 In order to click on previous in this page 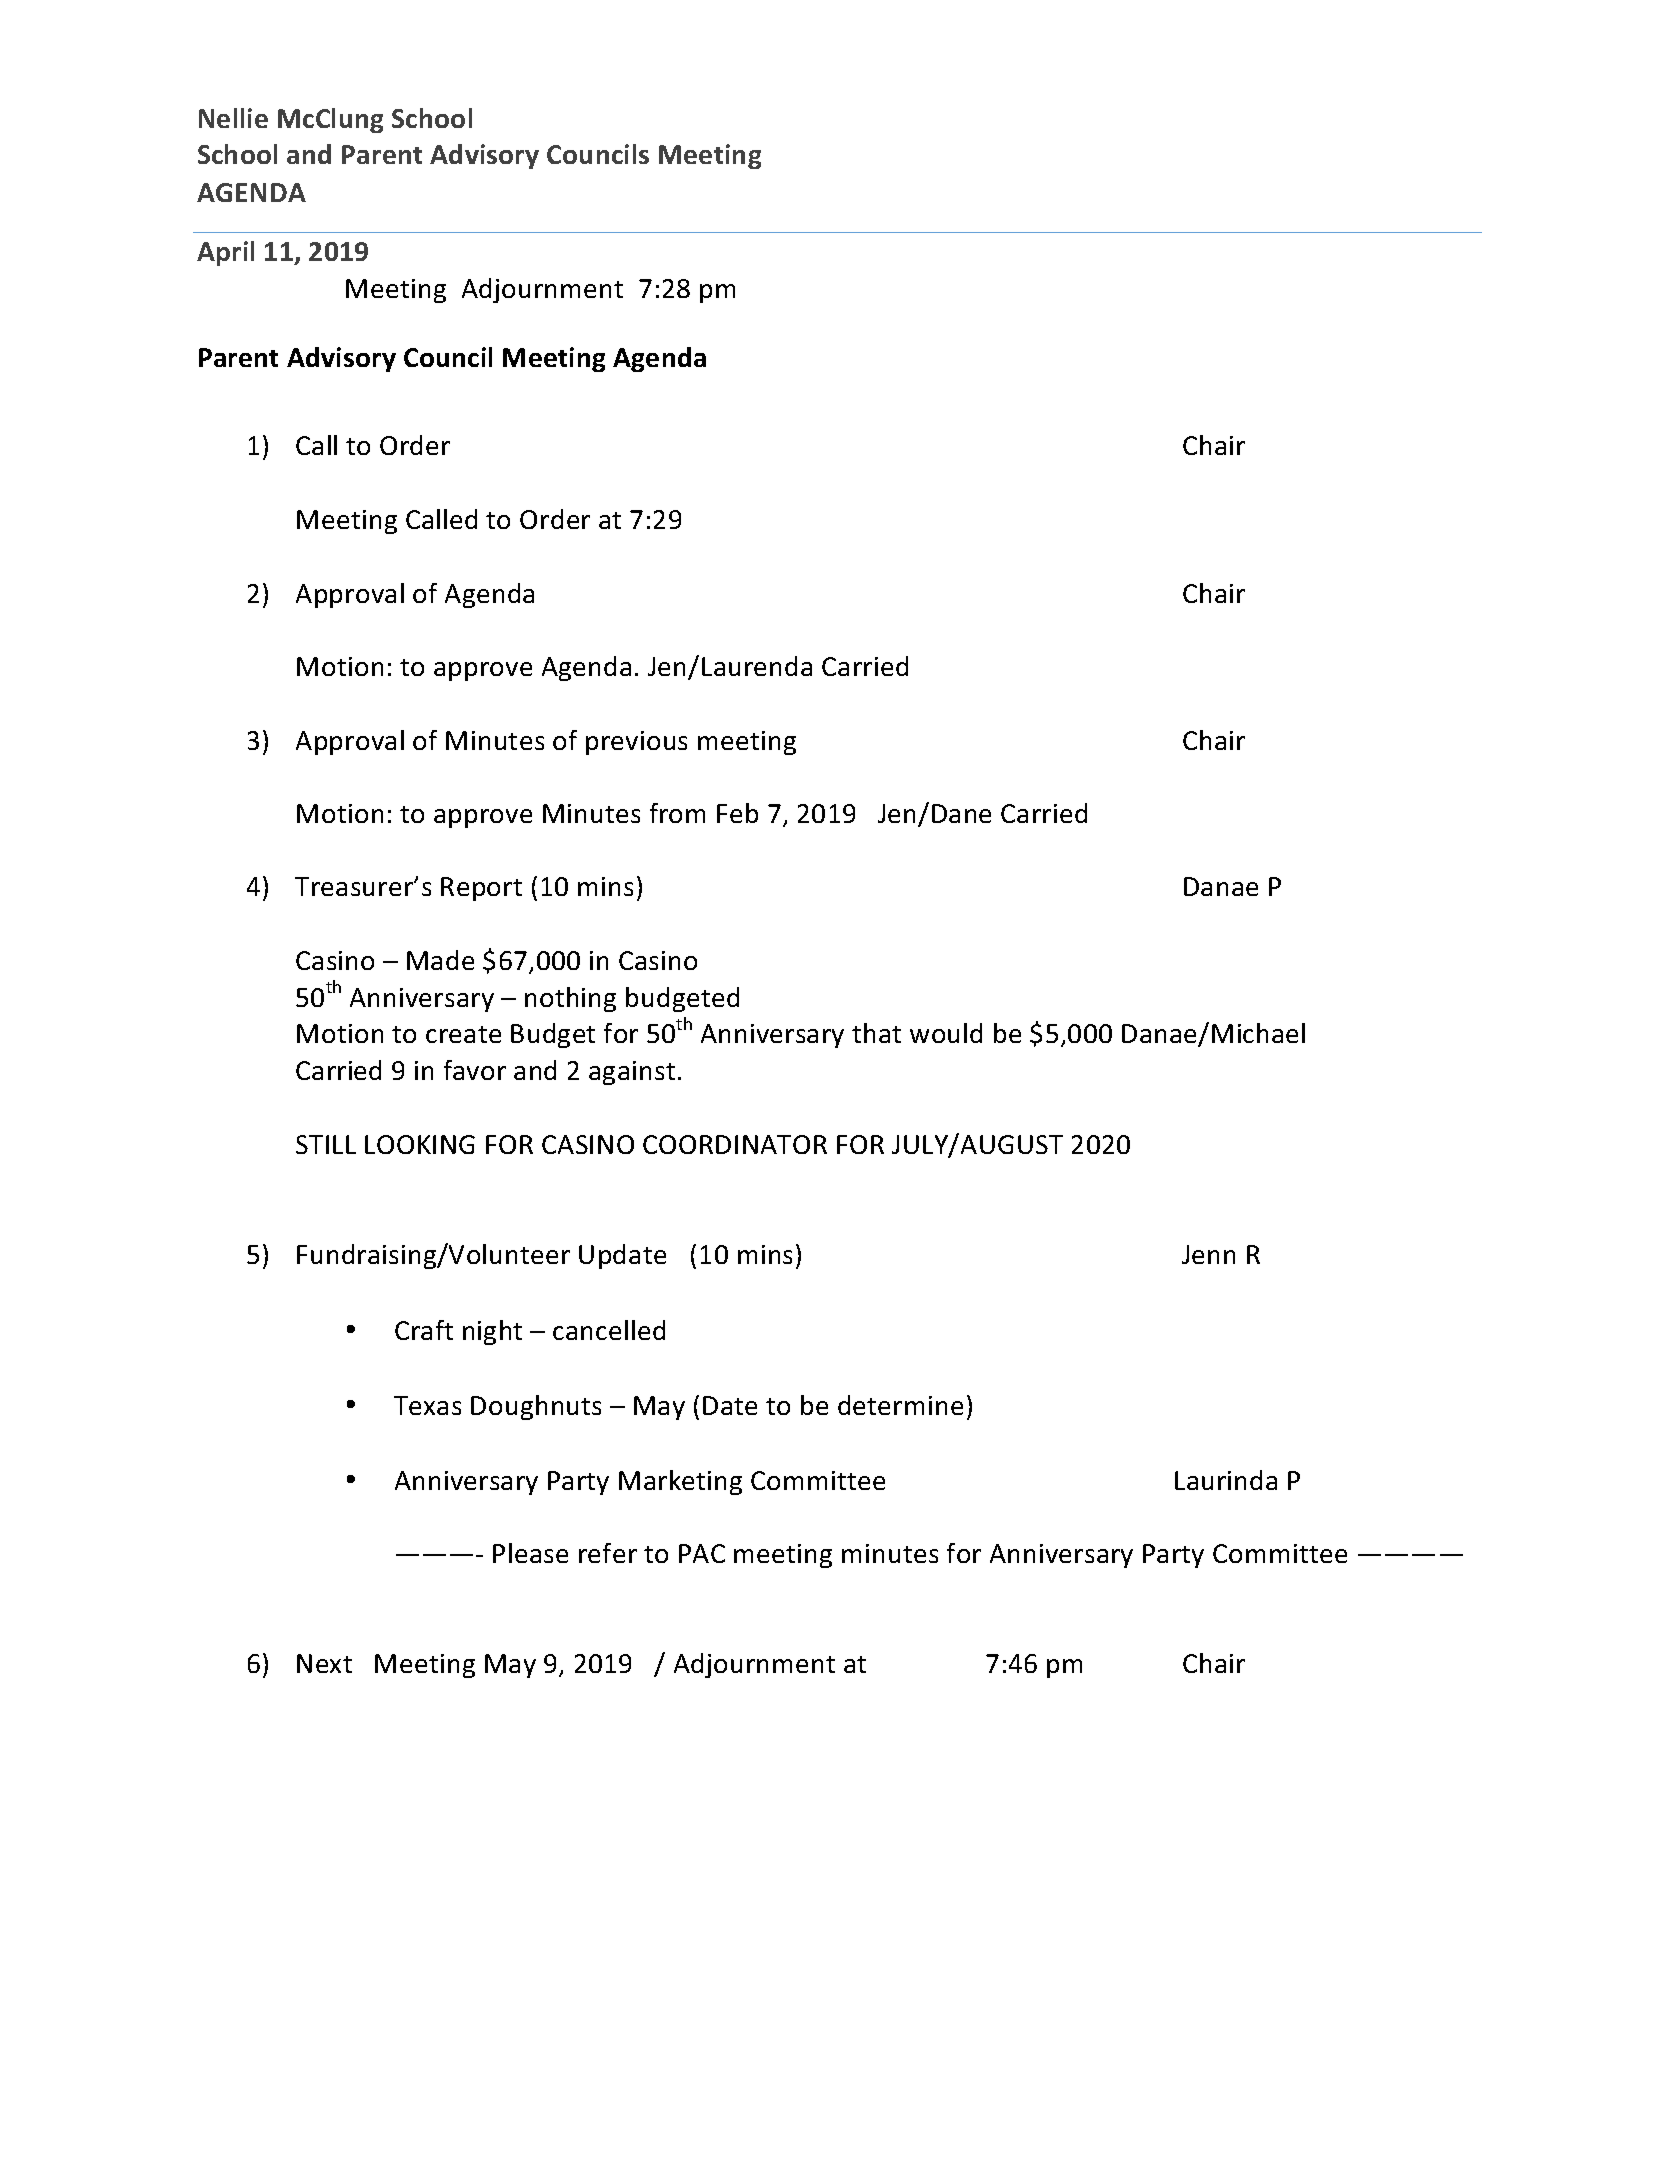, I will do `click(636, 743)`.
